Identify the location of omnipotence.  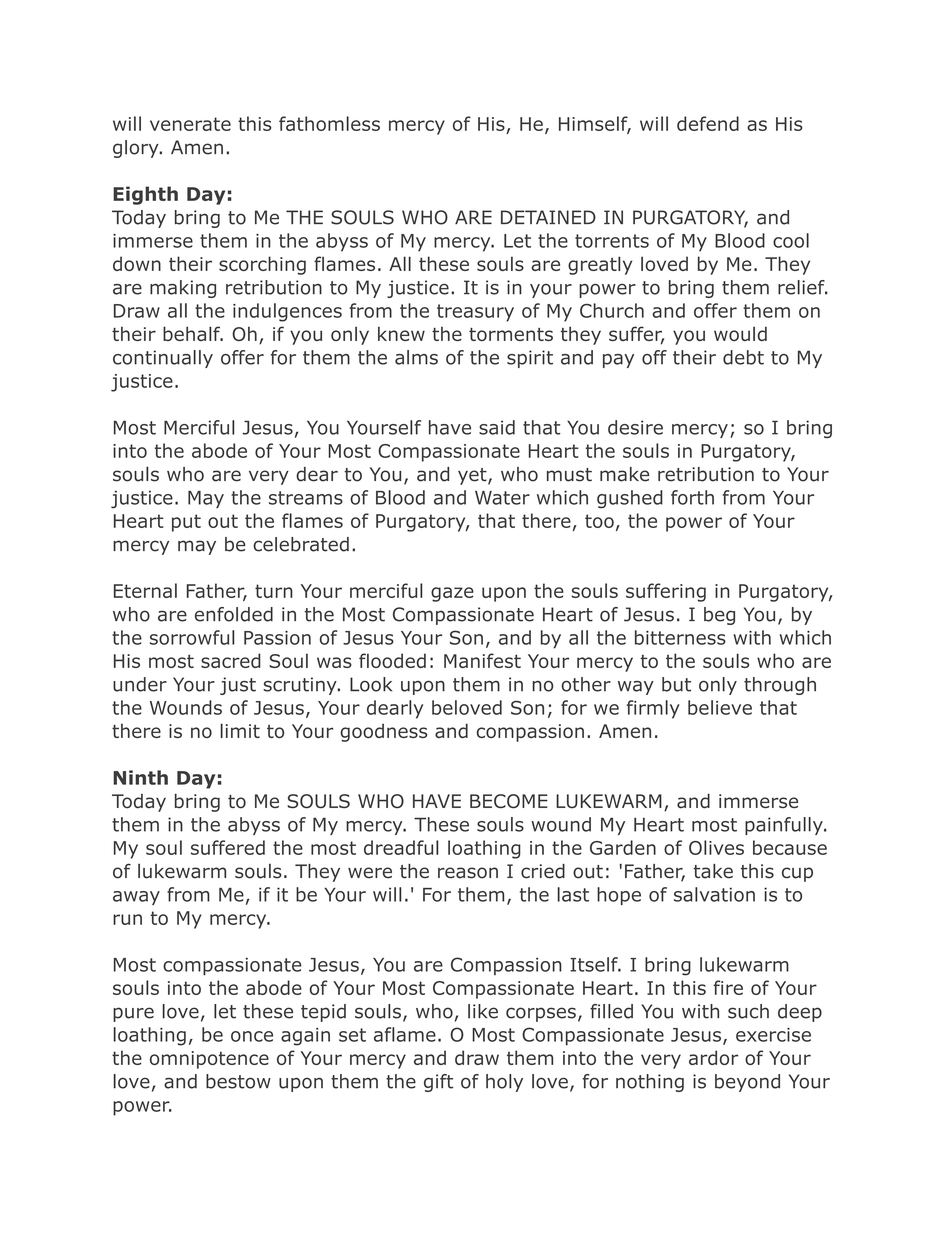
(209, 1060).
